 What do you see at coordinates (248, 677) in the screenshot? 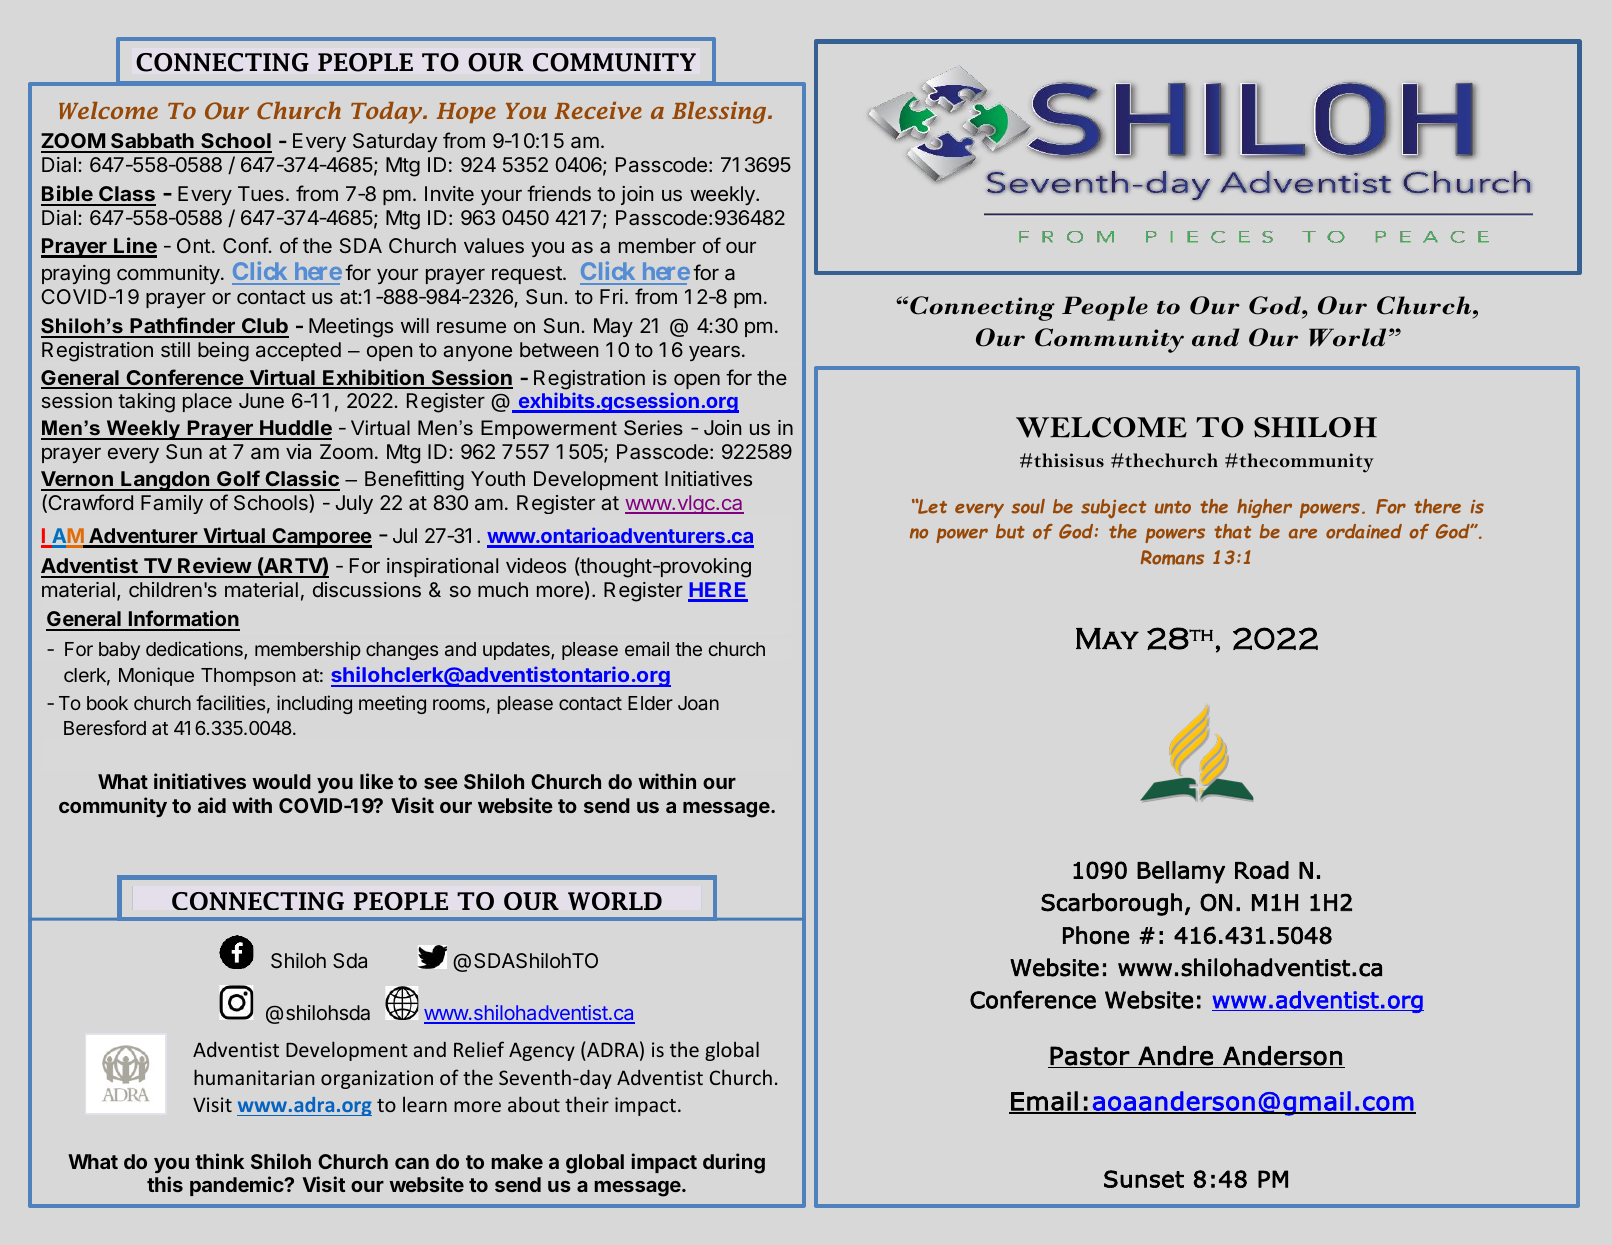
I see `Thompson` at bounding box center [248, 677].
